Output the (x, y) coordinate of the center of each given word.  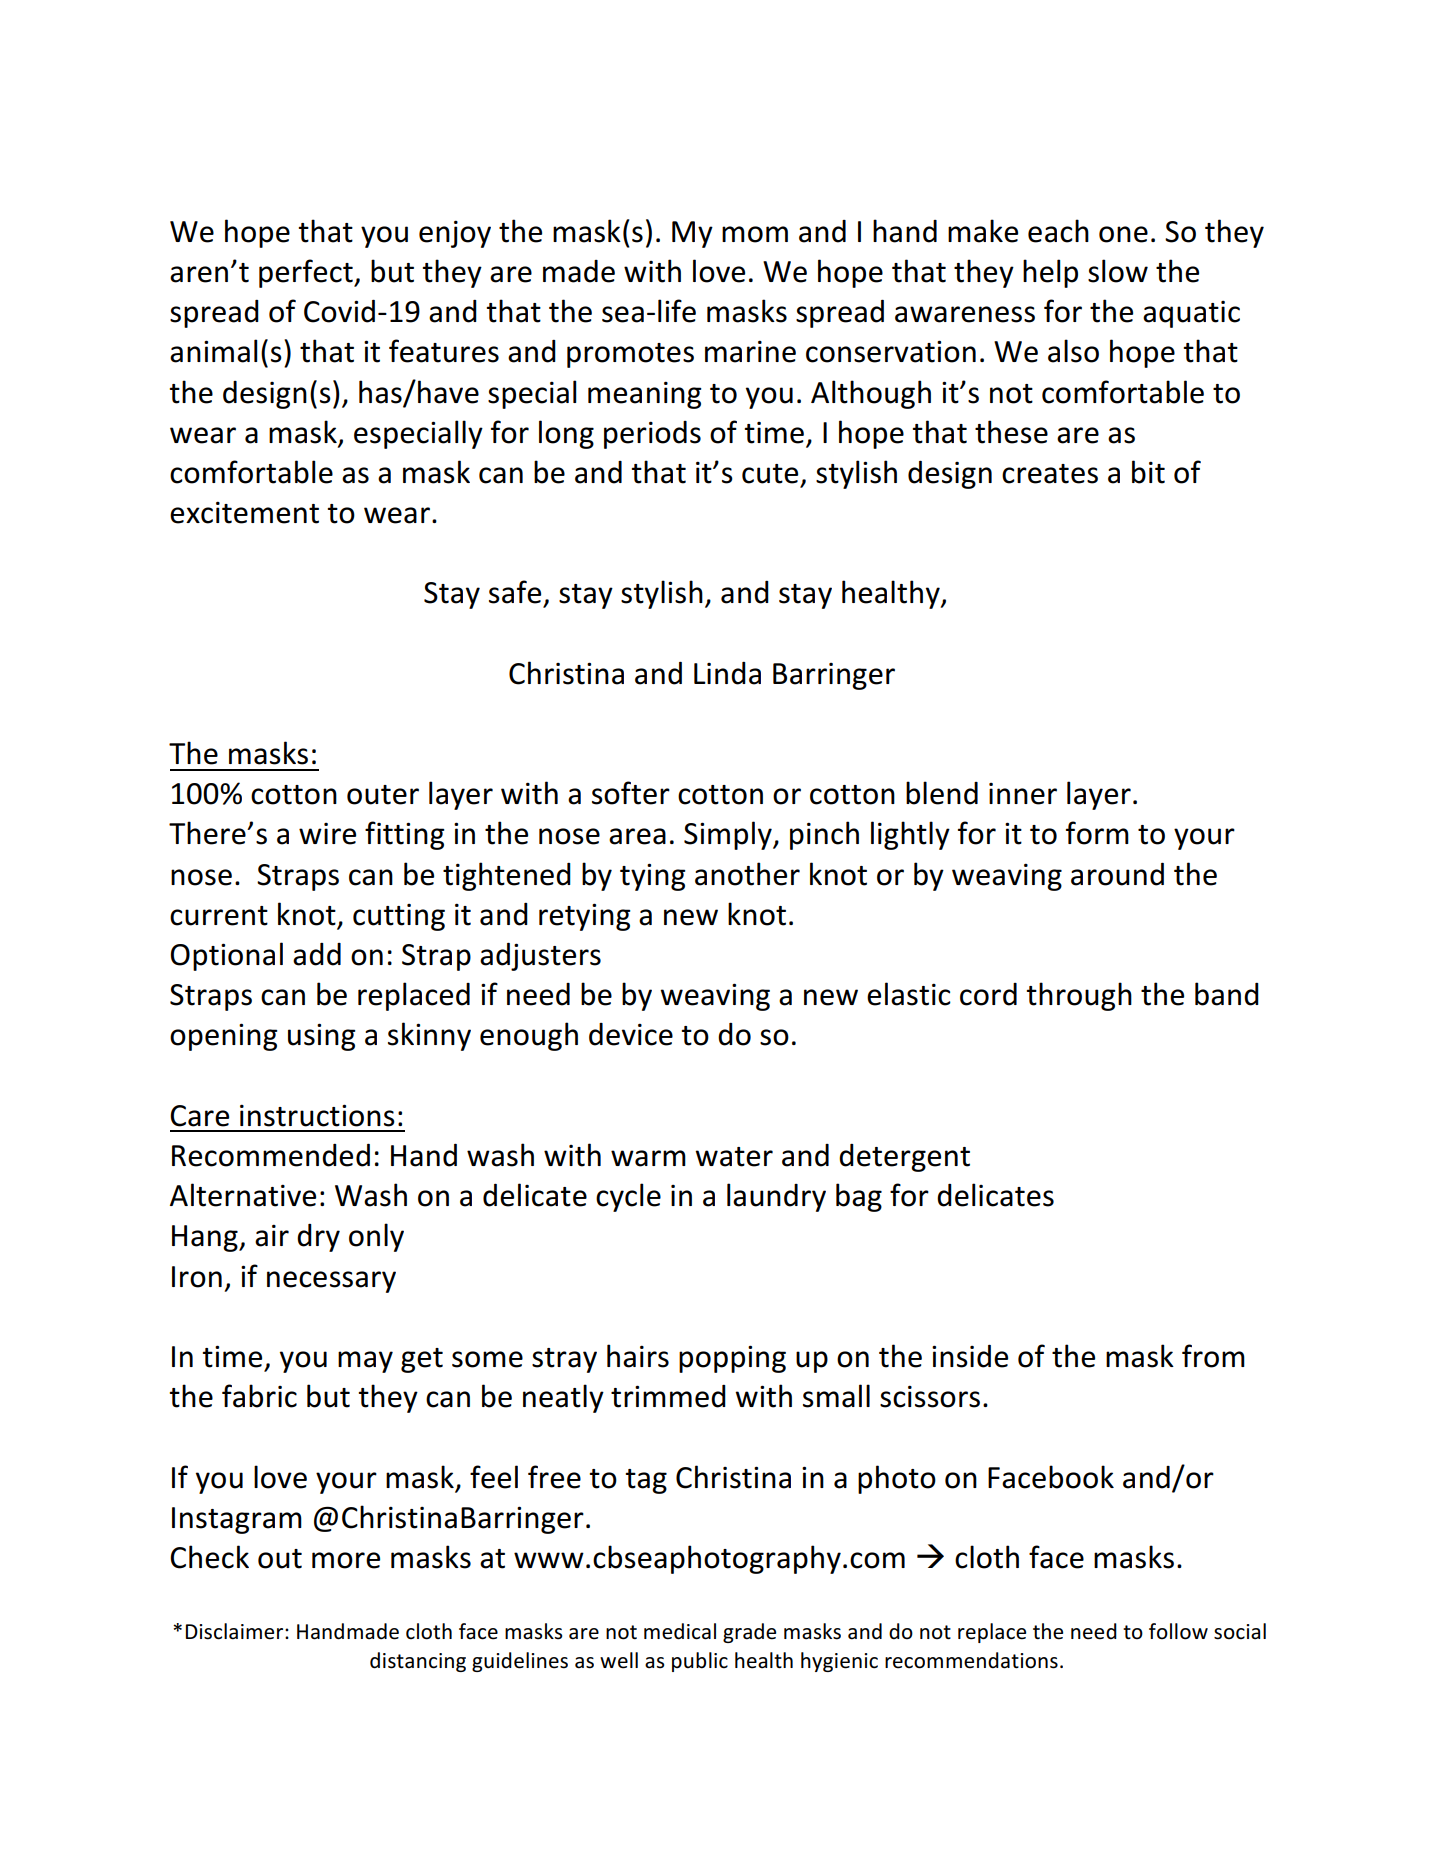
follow (1178, 1631)
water (734, 1157)
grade (749, 1633)
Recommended (271, 1155)
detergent (904, 1158)
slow (1118, 271)
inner (1023, 794)
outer (383, 795)
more (346, 1560)
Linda (727, 673)
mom (755, 234)
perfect (307, 273)
